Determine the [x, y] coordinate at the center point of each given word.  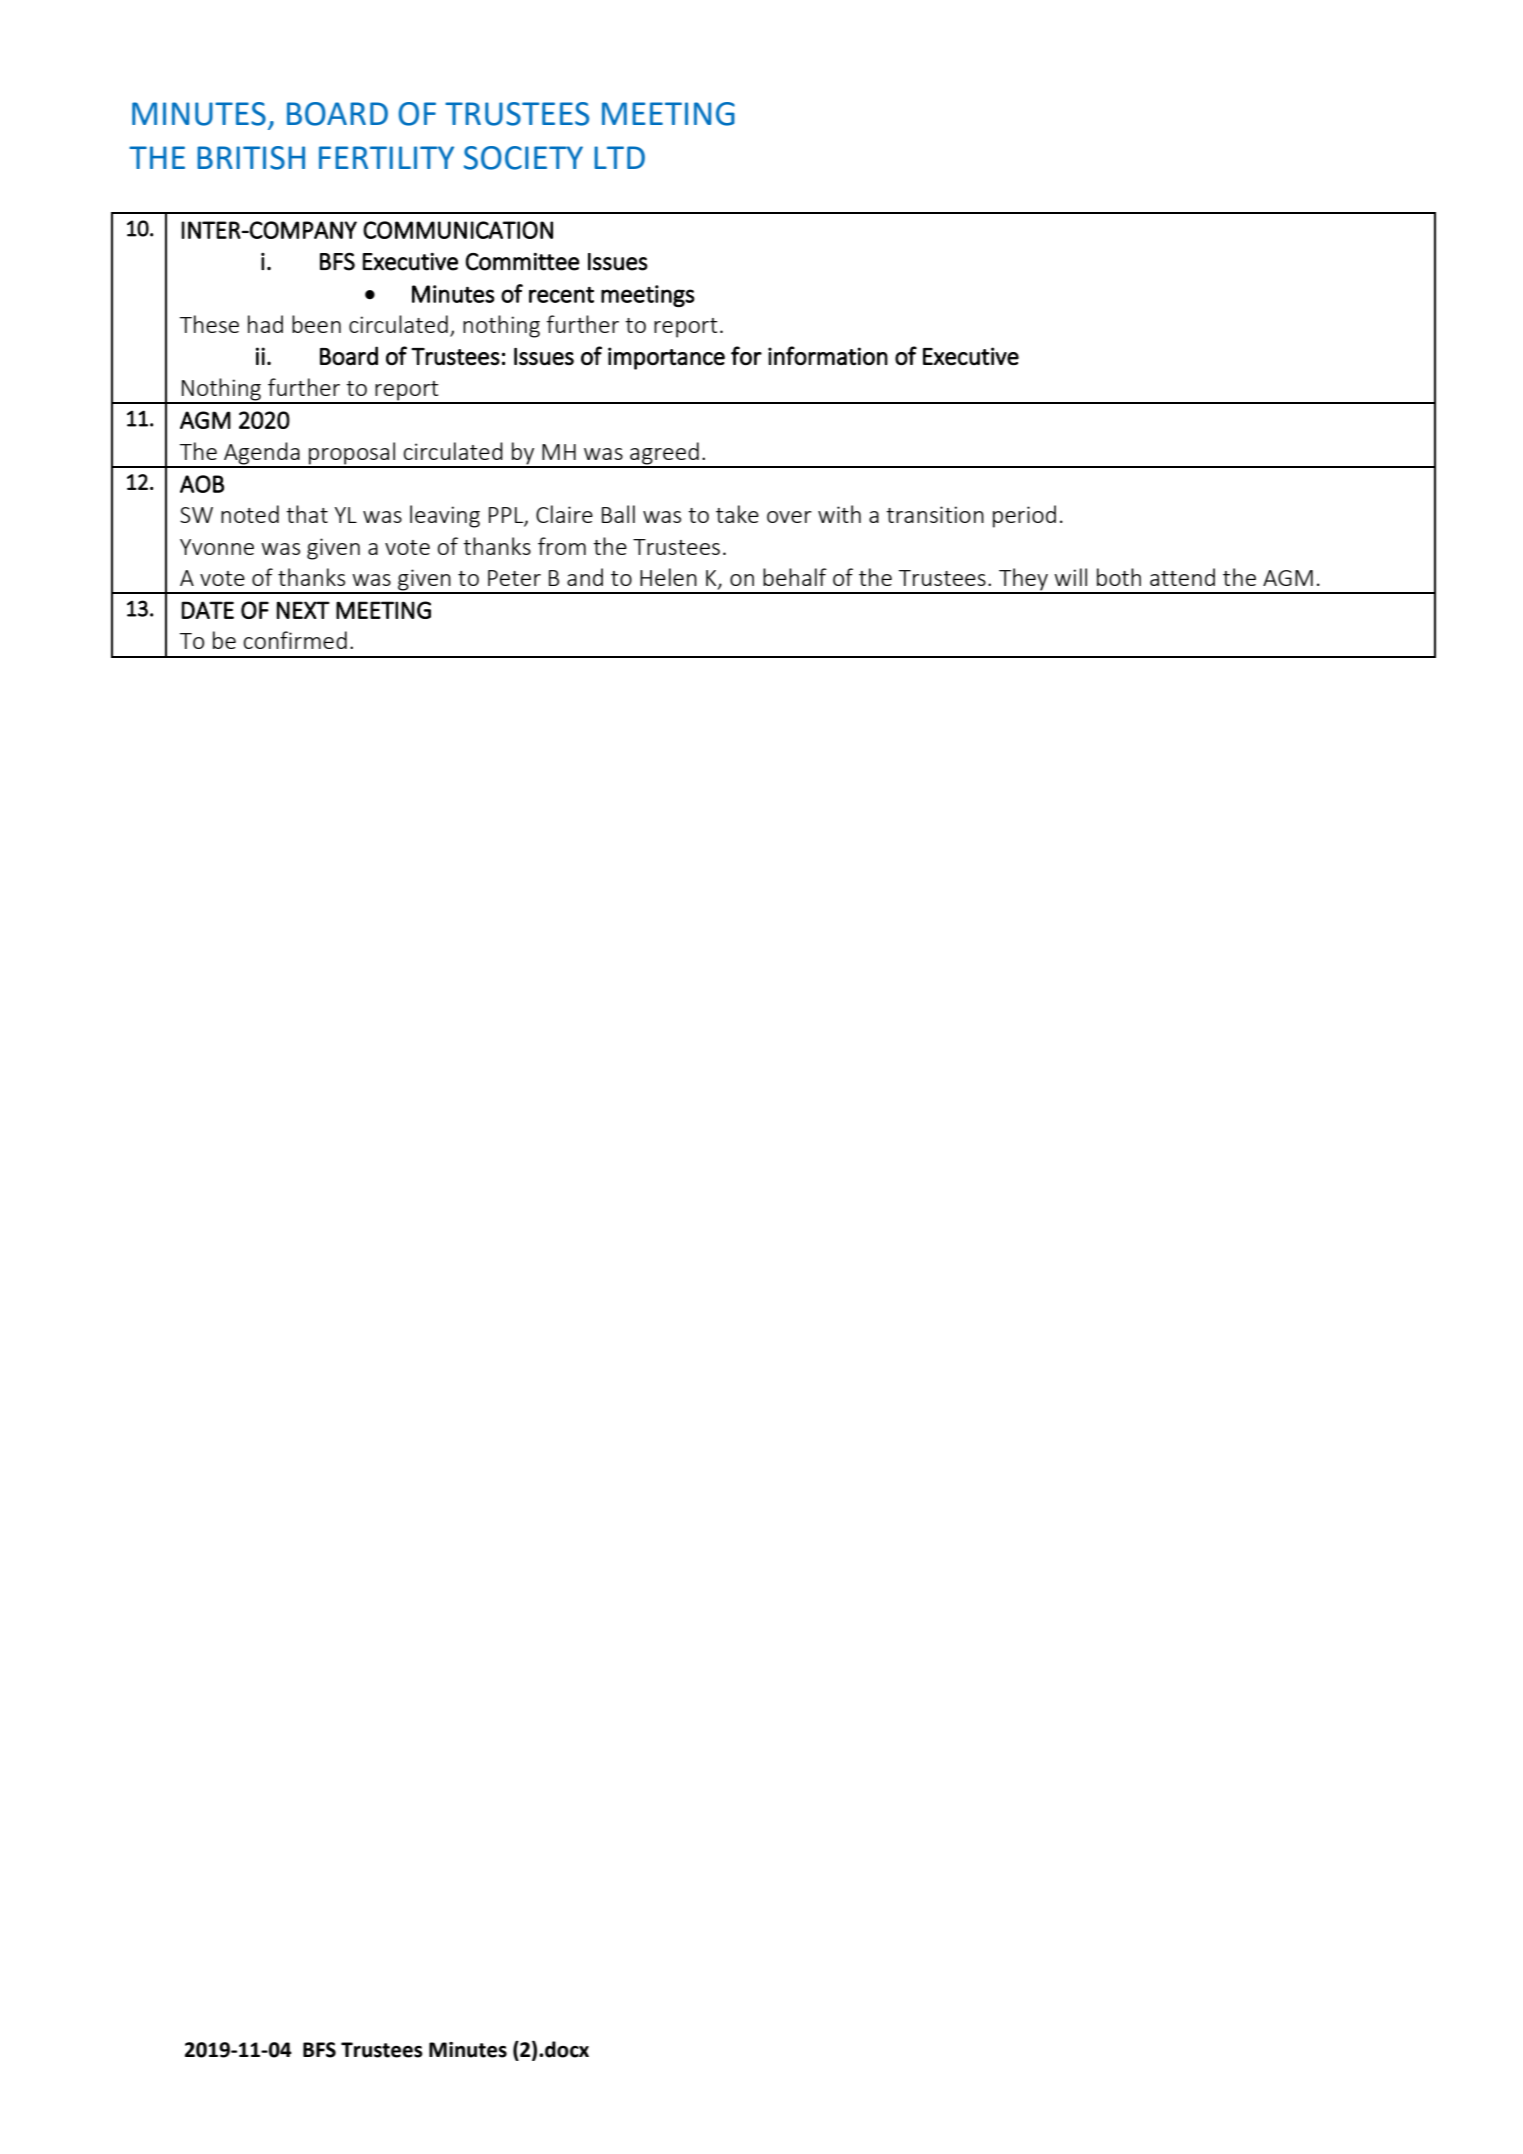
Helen [668, 577]
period [1024, 516]
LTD [619, 157]
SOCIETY [523, 158]
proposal [352, 454]
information [828, 355]
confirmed [295, 640]
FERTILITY [386, 157]
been [316, 324]
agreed [664, 454]
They [1023, 580]
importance [666, 358]
